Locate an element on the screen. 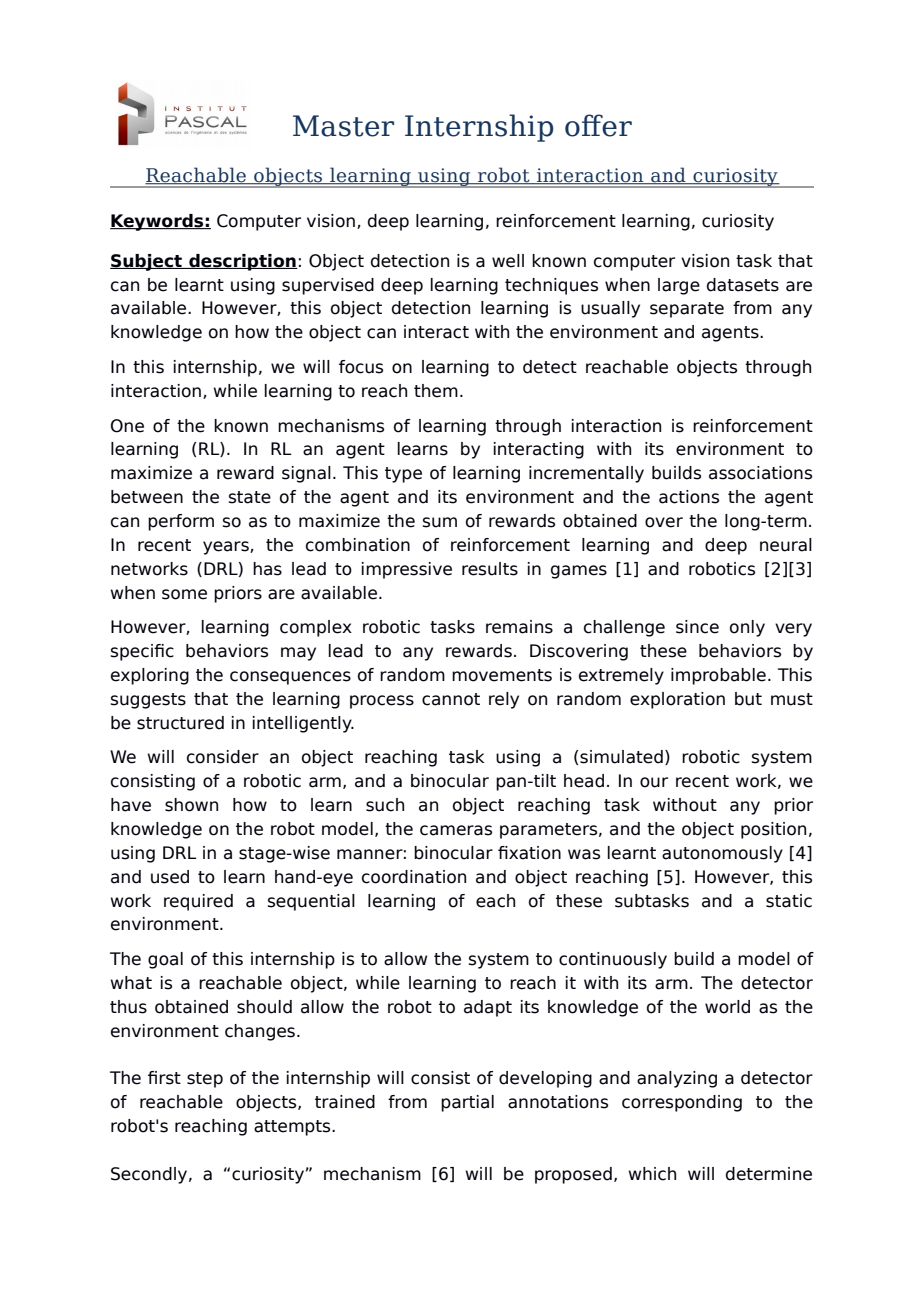 Image resolution: width=924 pixels, height=1308 pixels. Master is located at coordinates (343, 126).
